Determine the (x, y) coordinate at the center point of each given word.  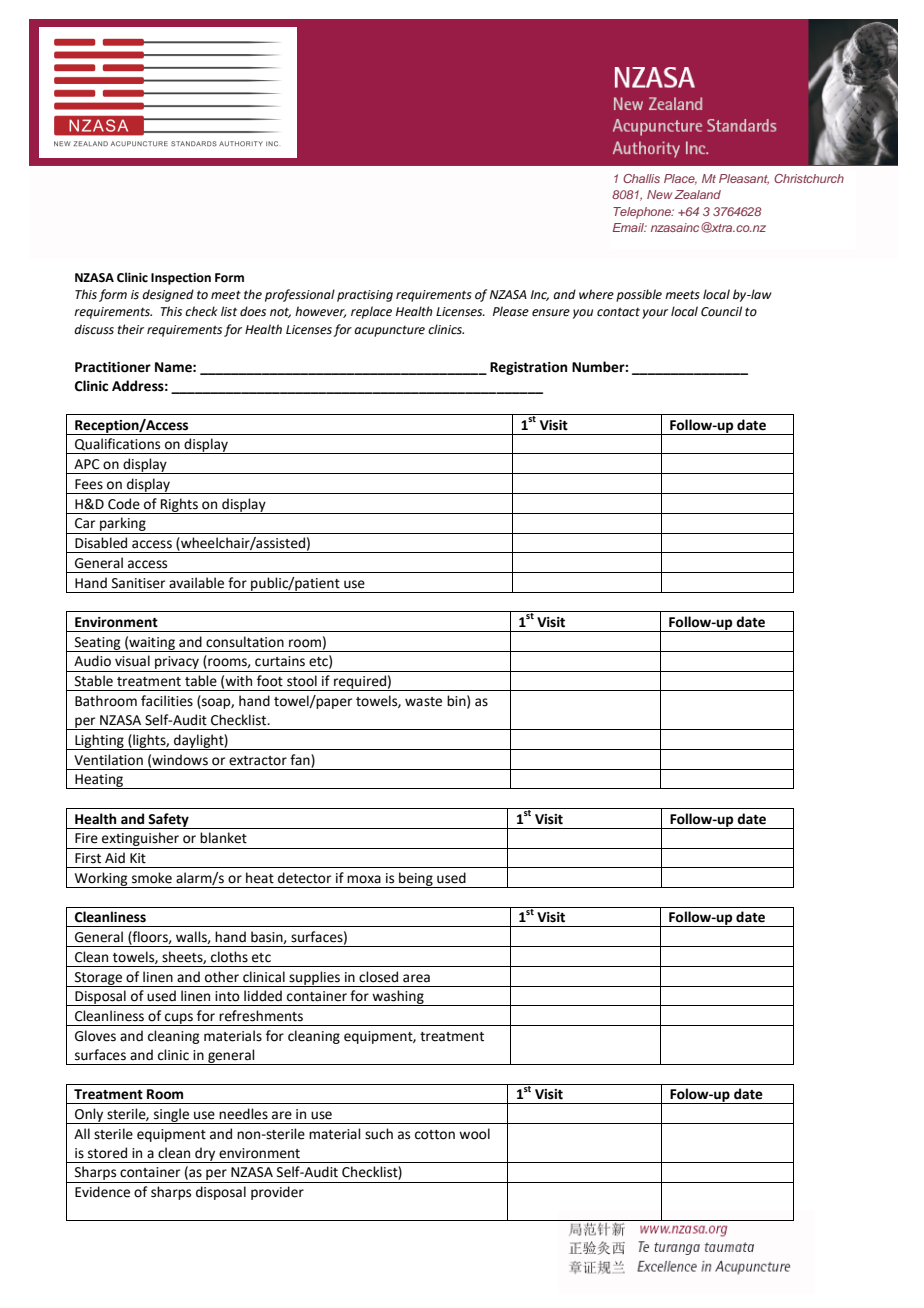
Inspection (181, 279)
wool (474, 1134)
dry (205, 1155)
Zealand (697, 194)
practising (365, 296)
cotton (435, 1135)
